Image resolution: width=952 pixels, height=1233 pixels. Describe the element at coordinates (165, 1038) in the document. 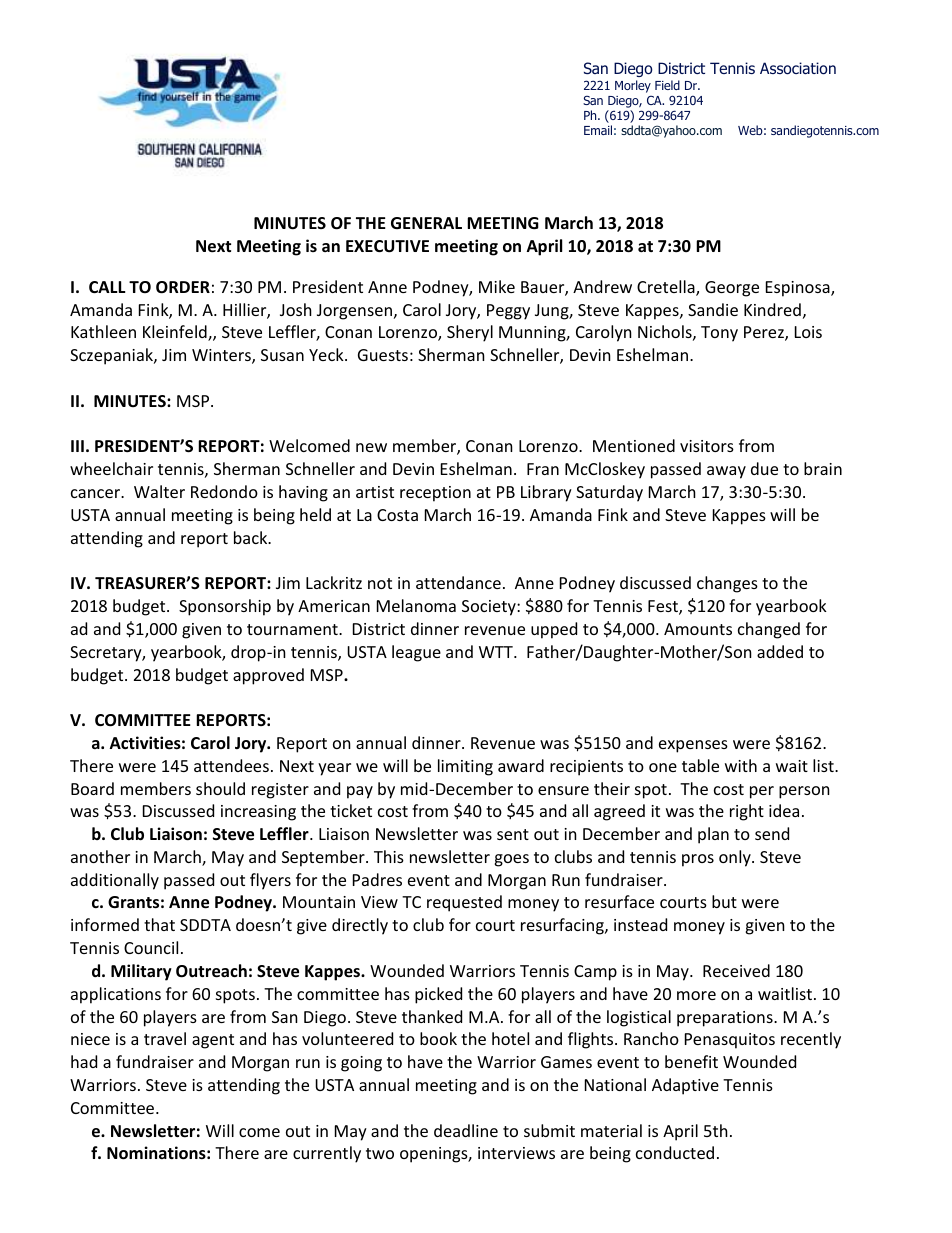

I see `travel` at that location.
